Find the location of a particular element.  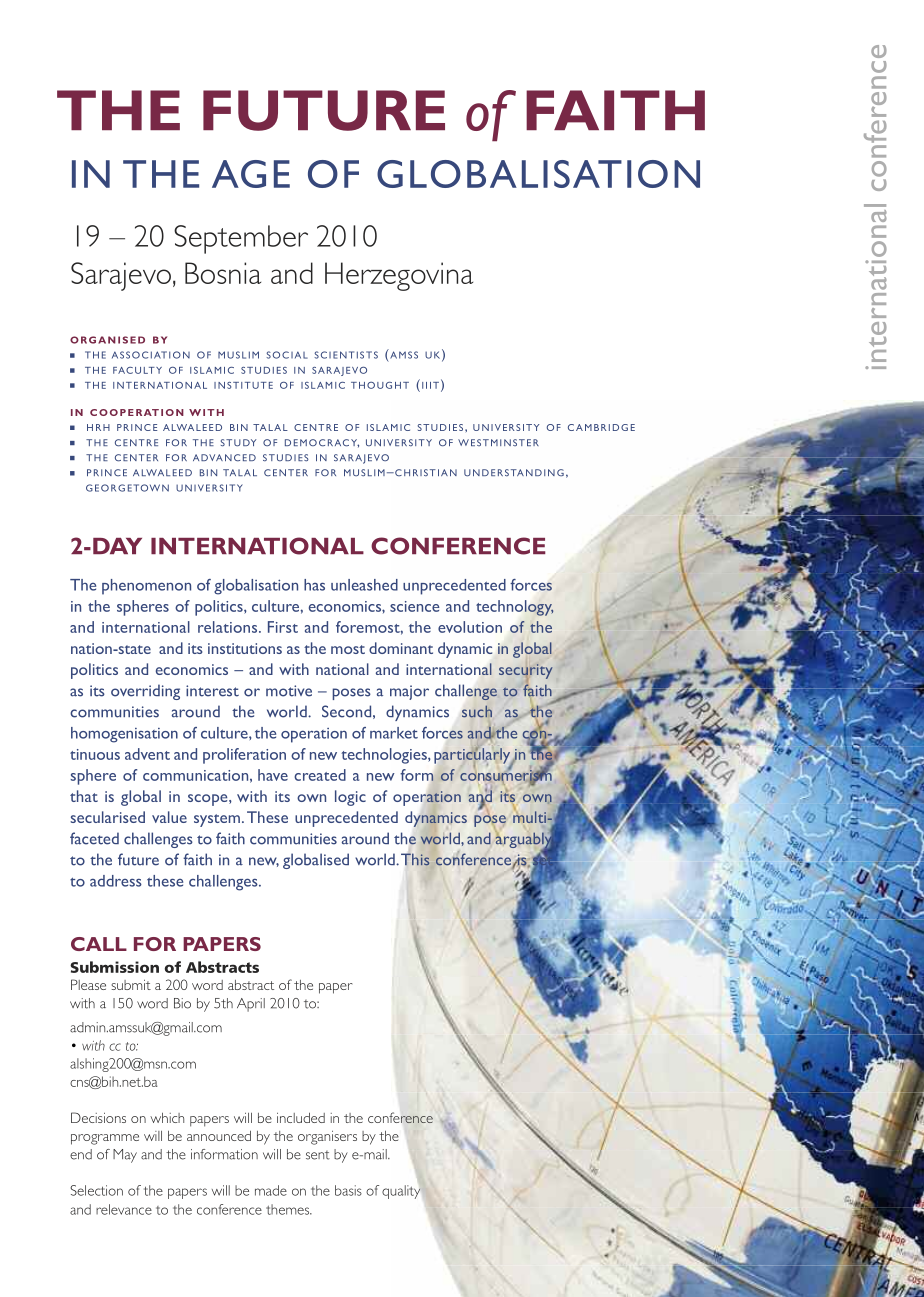

Bosnia is located at coordinates (223, 273).
